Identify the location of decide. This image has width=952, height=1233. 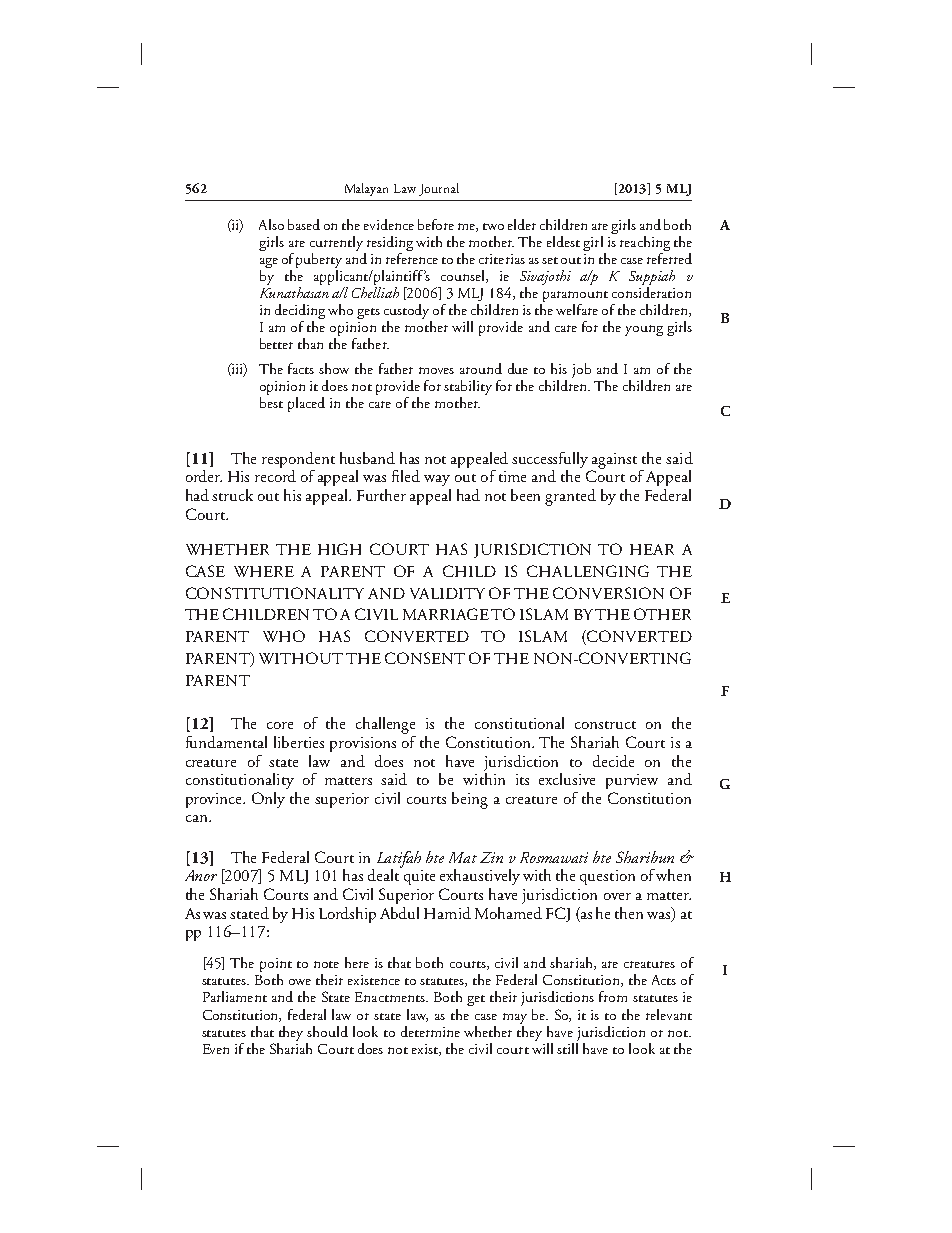
(613, 761).
